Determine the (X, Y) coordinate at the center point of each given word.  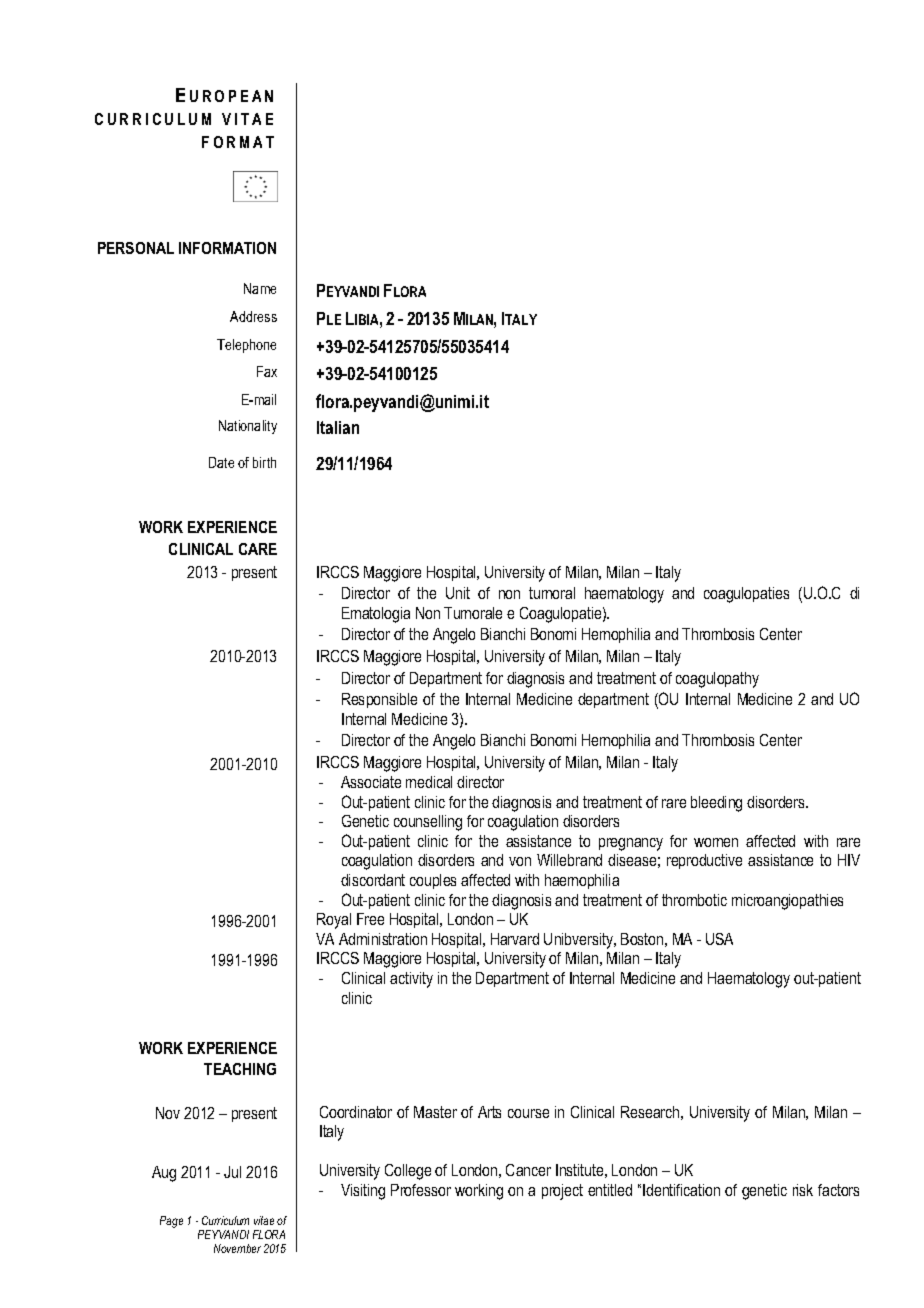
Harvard (515, 939)
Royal (334, 921)
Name (260, 288)
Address (253, 316)
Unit (458, 593)
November (237, 1248)
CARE (258, 549)
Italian (338, 427)
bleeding (716, 804)
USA (719, 939)
